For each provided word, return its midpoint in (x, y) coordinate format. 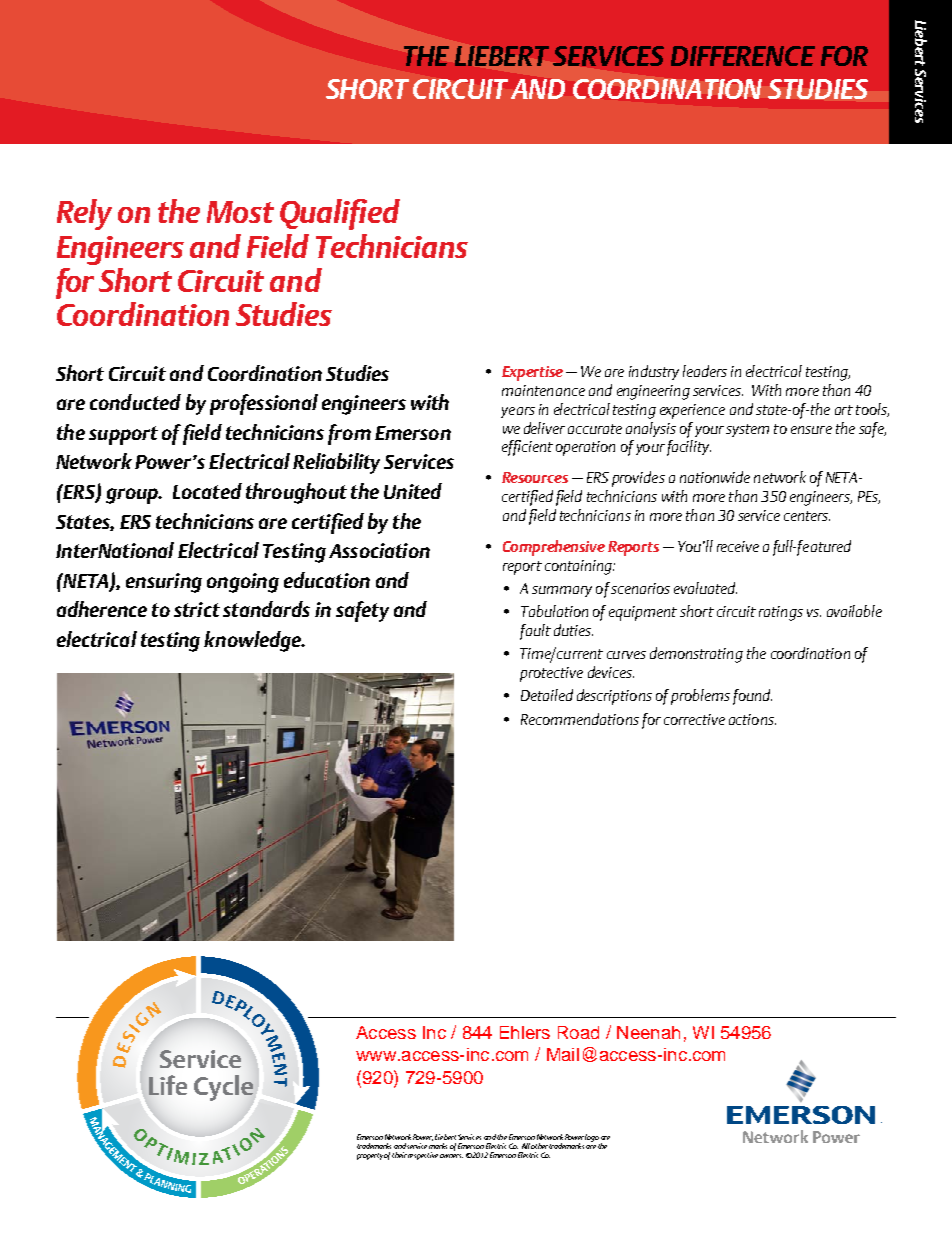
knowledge (254, 641)
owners (451, 1156)
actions (752, 719)
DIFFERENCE (743, 56)
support (123, 435)
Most (240, 212)
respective (423, 1156)
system (747, 430)
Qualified (340, 214)
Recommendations (580, 719)
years (518, 412)
